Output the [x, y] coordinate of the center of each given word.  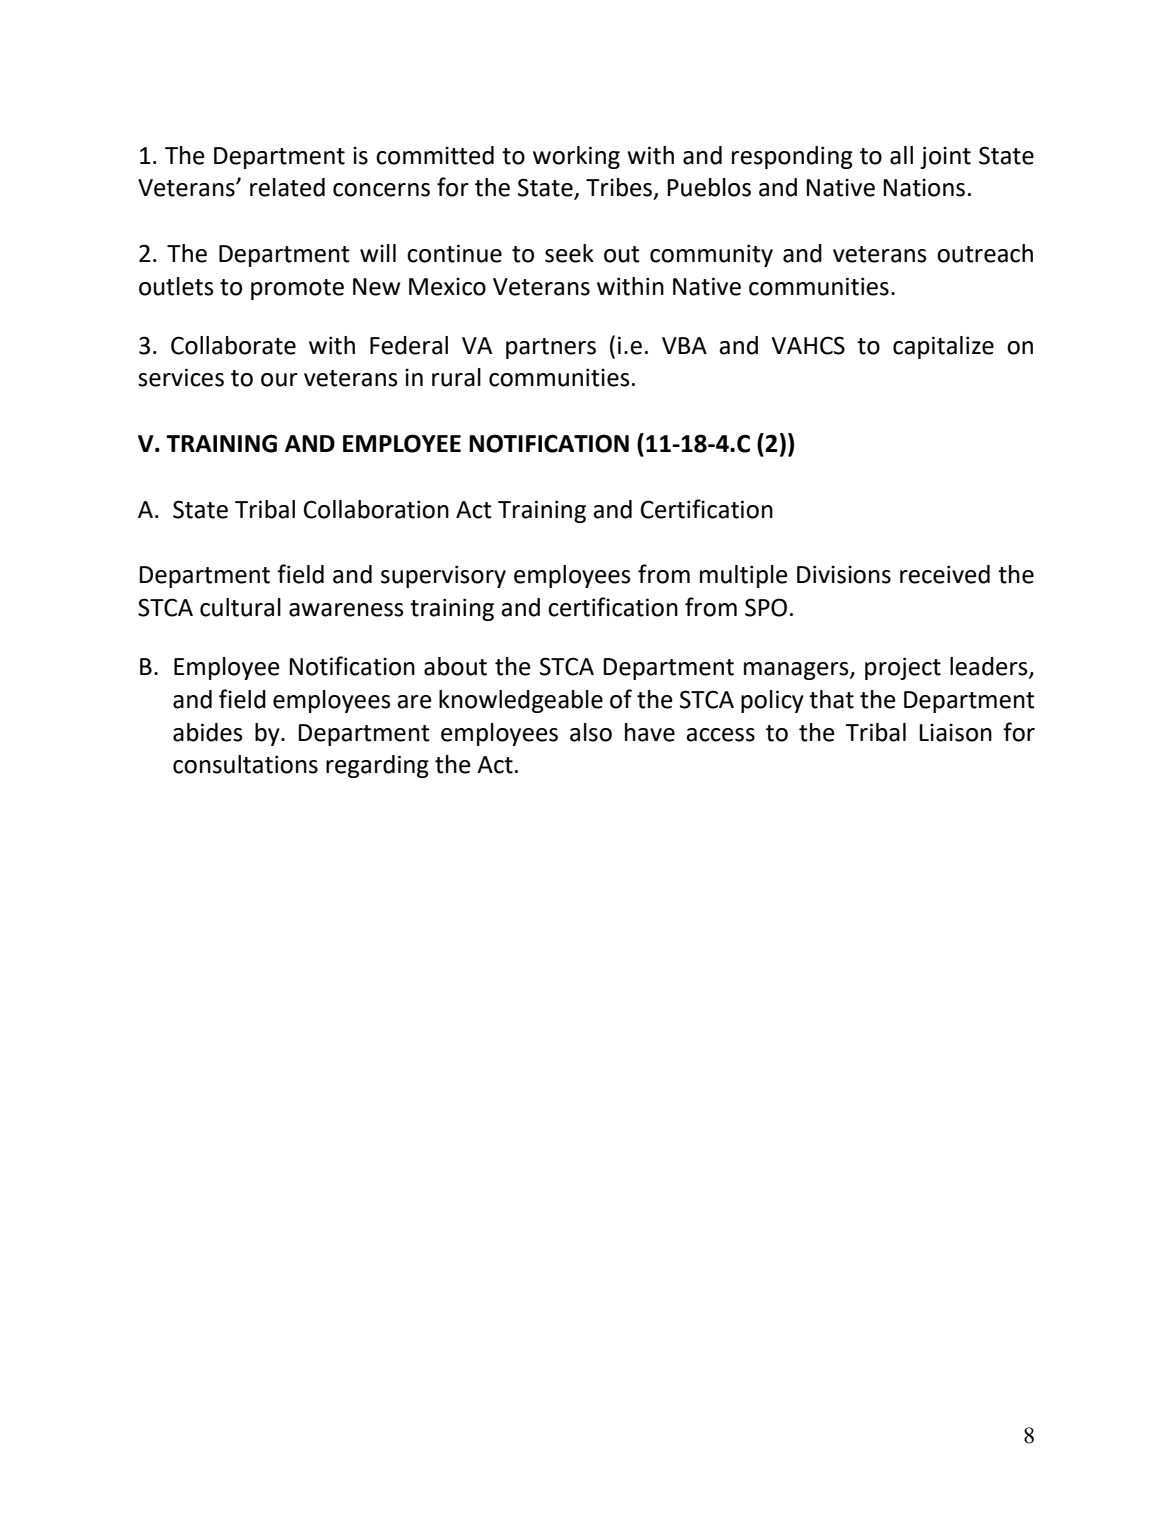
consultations [245, 764]
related [287, 187]
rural [456, 377]
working [576, 157]
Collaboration [376, 509]
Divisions [844, 574]
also [591, 732]
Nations [924, 187]
